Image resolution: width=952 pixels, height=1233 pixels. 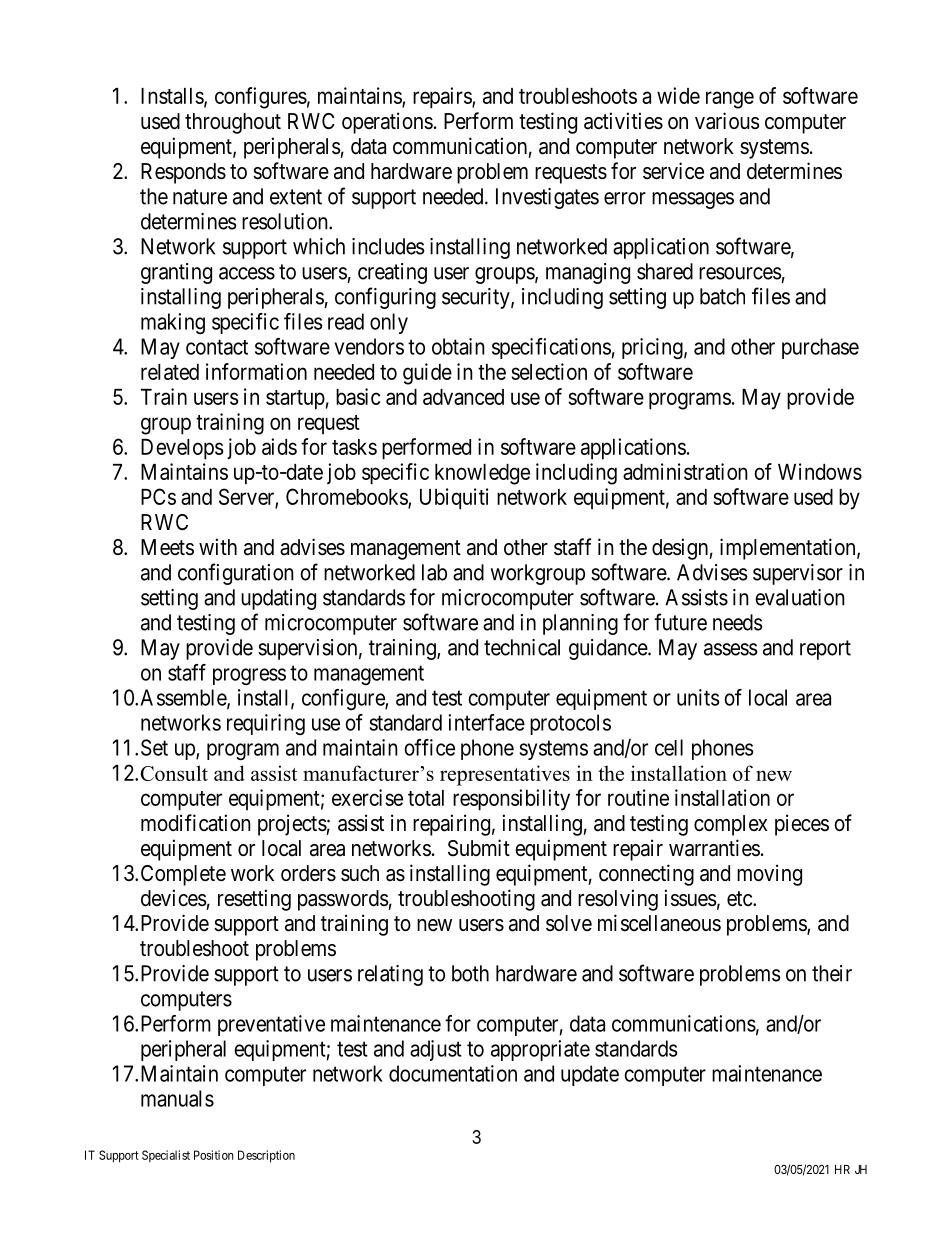 I want to click on Investigates, so click(x=547, y=198).
